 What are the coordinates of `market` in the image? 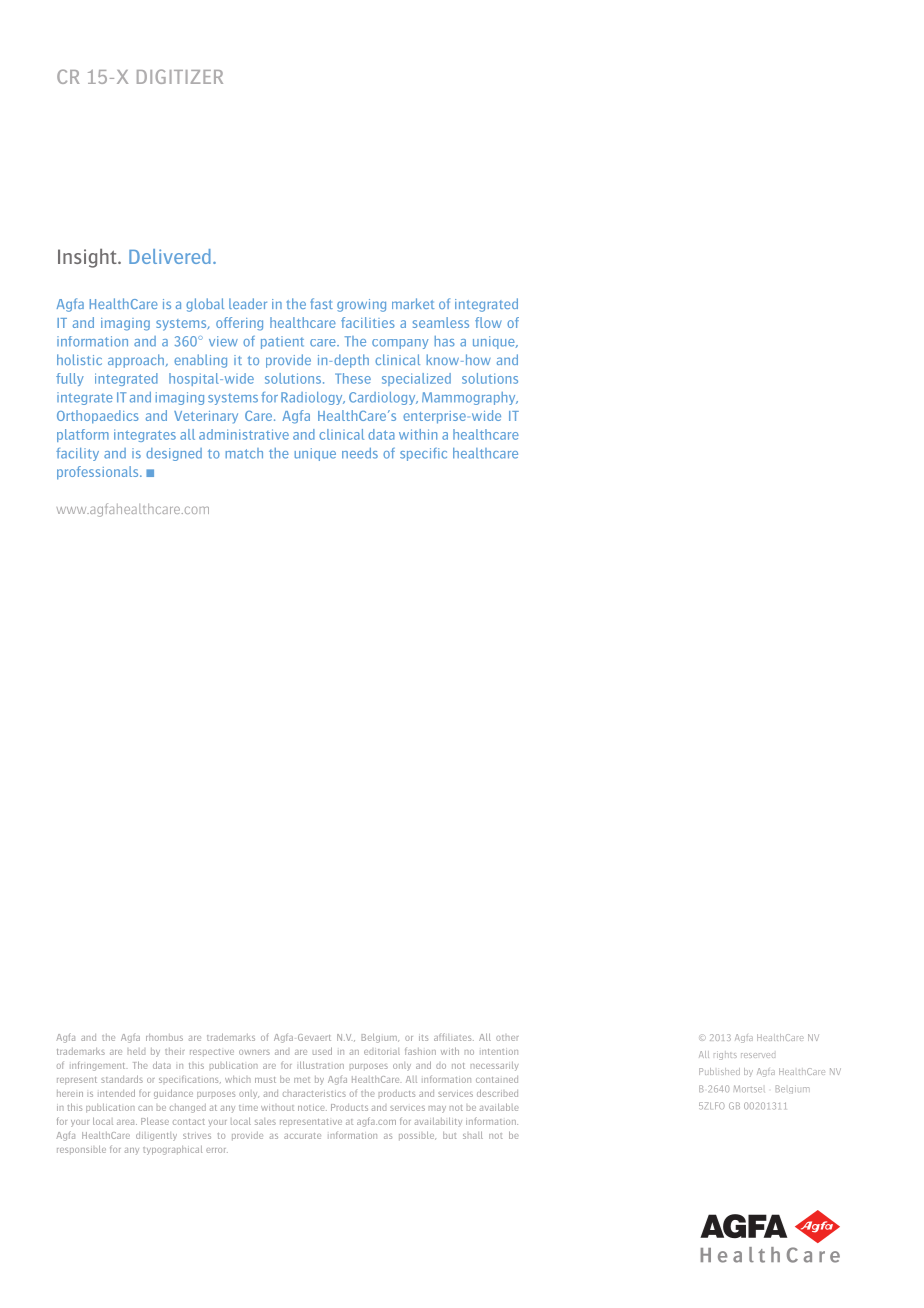 It's located at (413, 303).
